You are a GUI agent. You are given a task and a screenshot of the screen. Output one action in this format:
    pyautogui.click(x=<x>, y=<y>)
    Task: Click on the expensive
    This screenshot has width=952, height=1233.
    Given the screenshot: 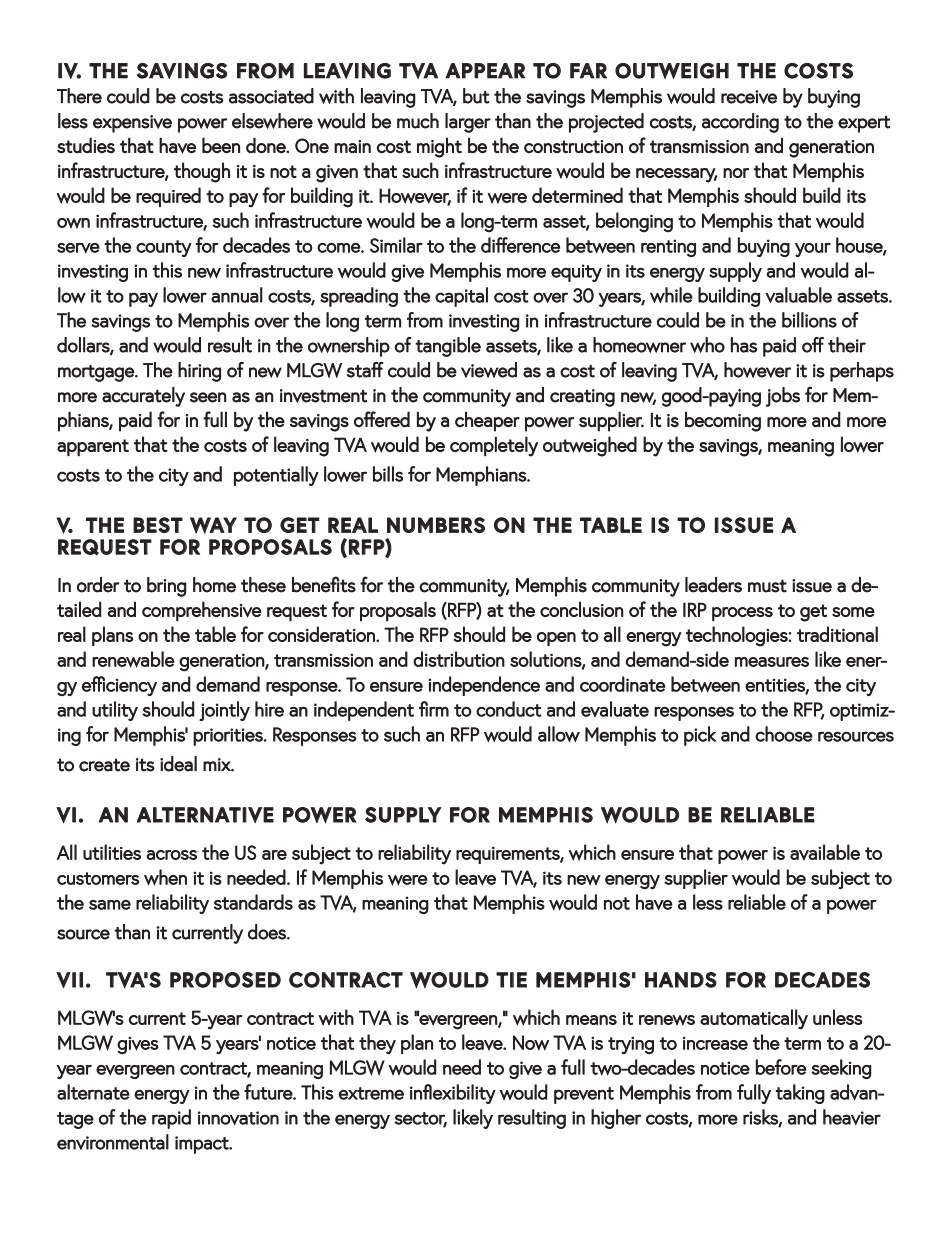 What is the action you would take?
    pyautogui.click(x=132, y=124)
